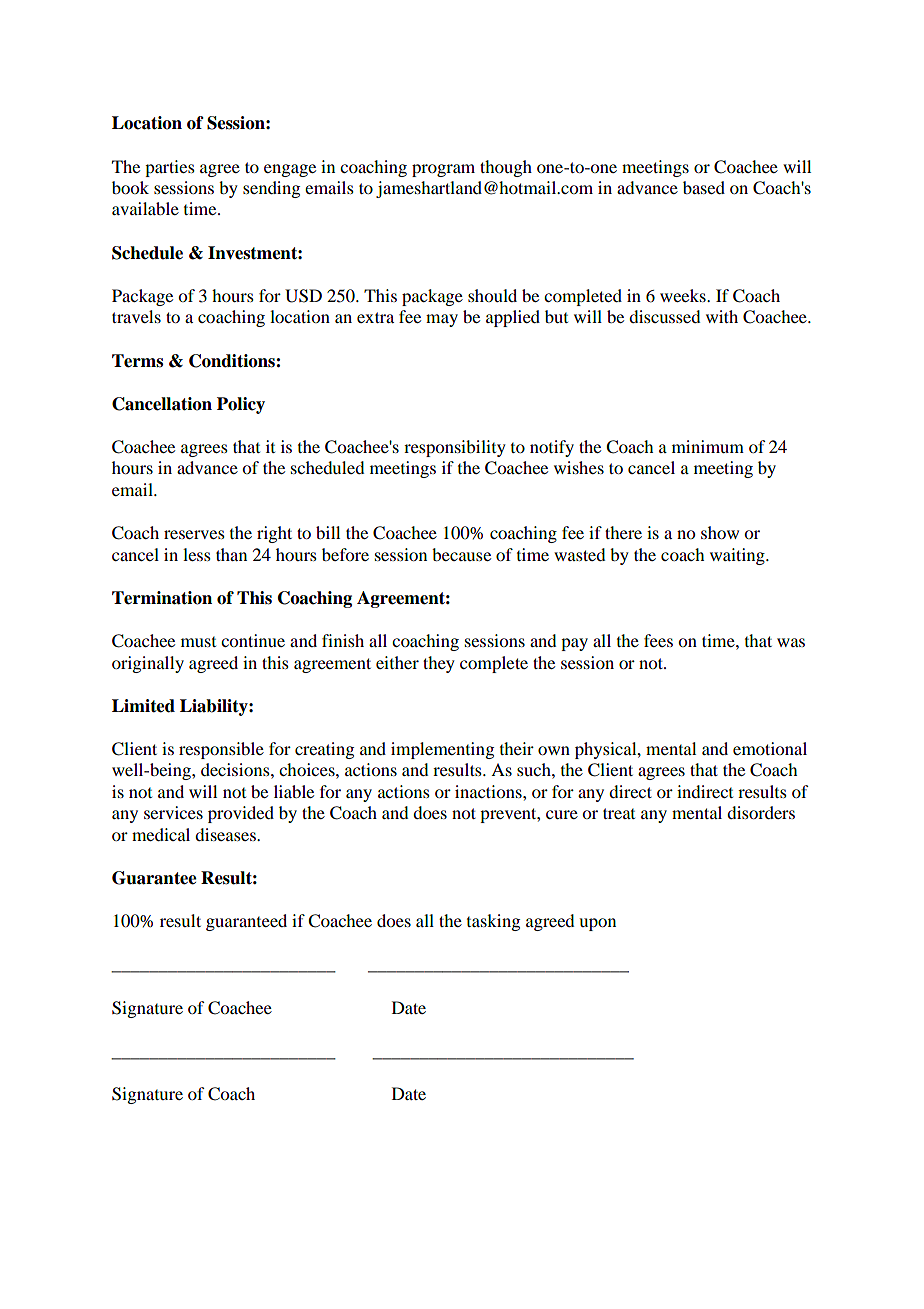 The width and height of the image is (924, 1309). I want to click on emotional, so click(770, 748).
